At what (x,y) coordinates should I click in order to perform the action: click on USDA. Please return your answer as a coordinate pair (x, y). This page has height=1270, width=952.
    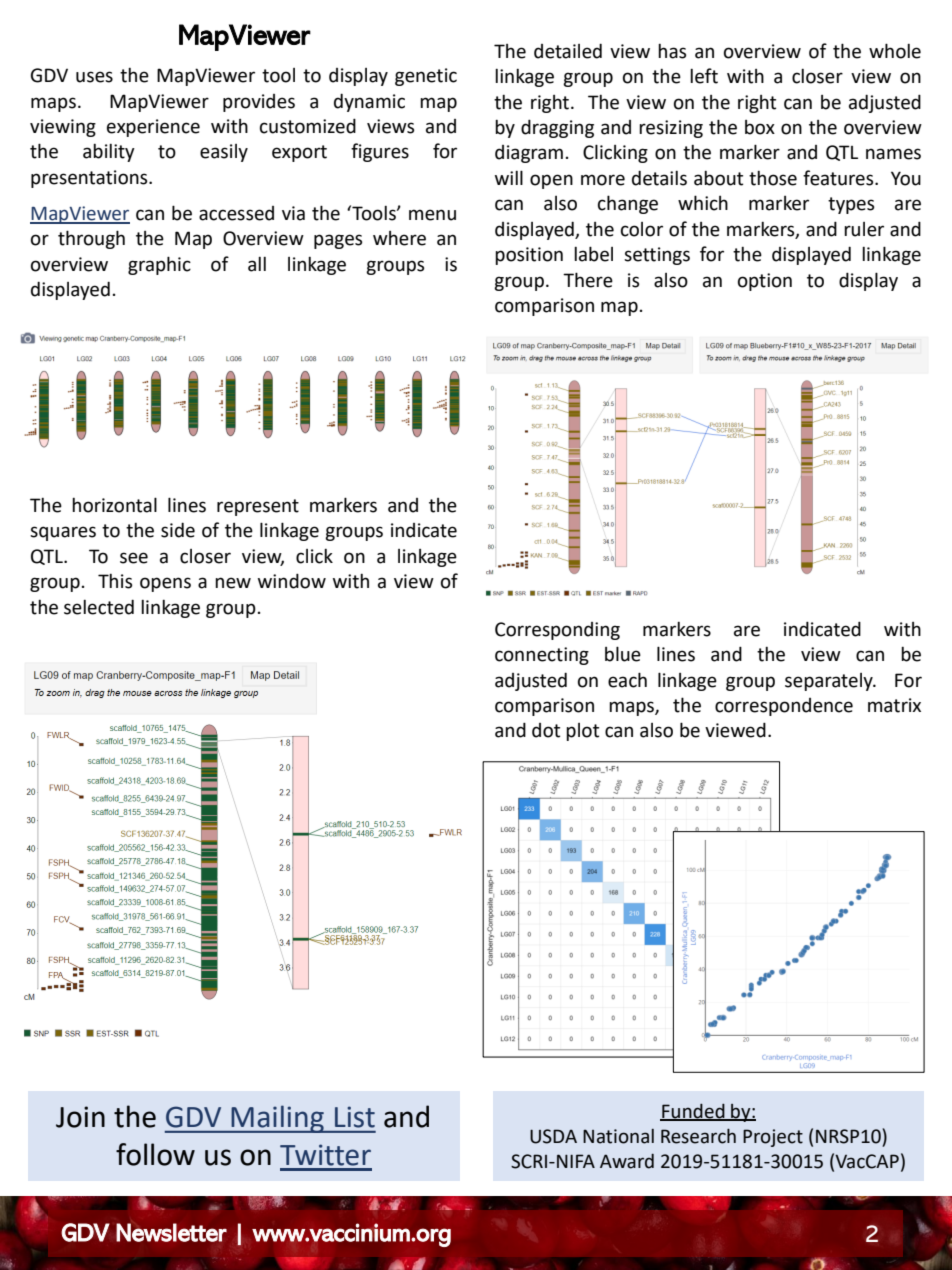
    Looking at the image, I should click on (553, 1136).
